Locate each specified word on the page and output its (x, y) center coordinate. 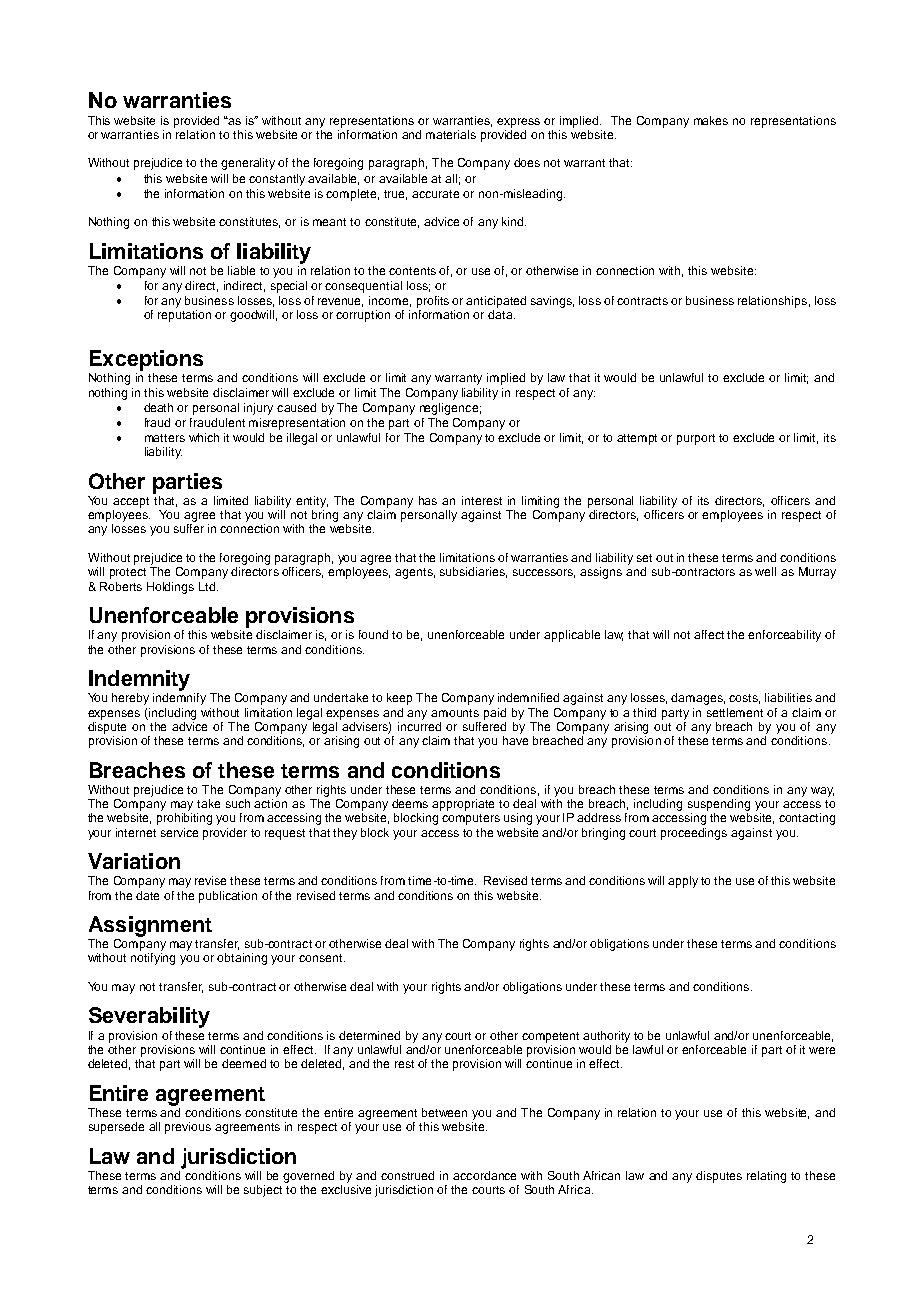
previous (188, 1128)
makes (711, 120)
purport (696, 439)
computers (471, 819)
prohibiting (184, 819)
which (204, 437)
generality (248, 164)
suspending (719, 805)
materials (451, 134)
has (428, 500)
